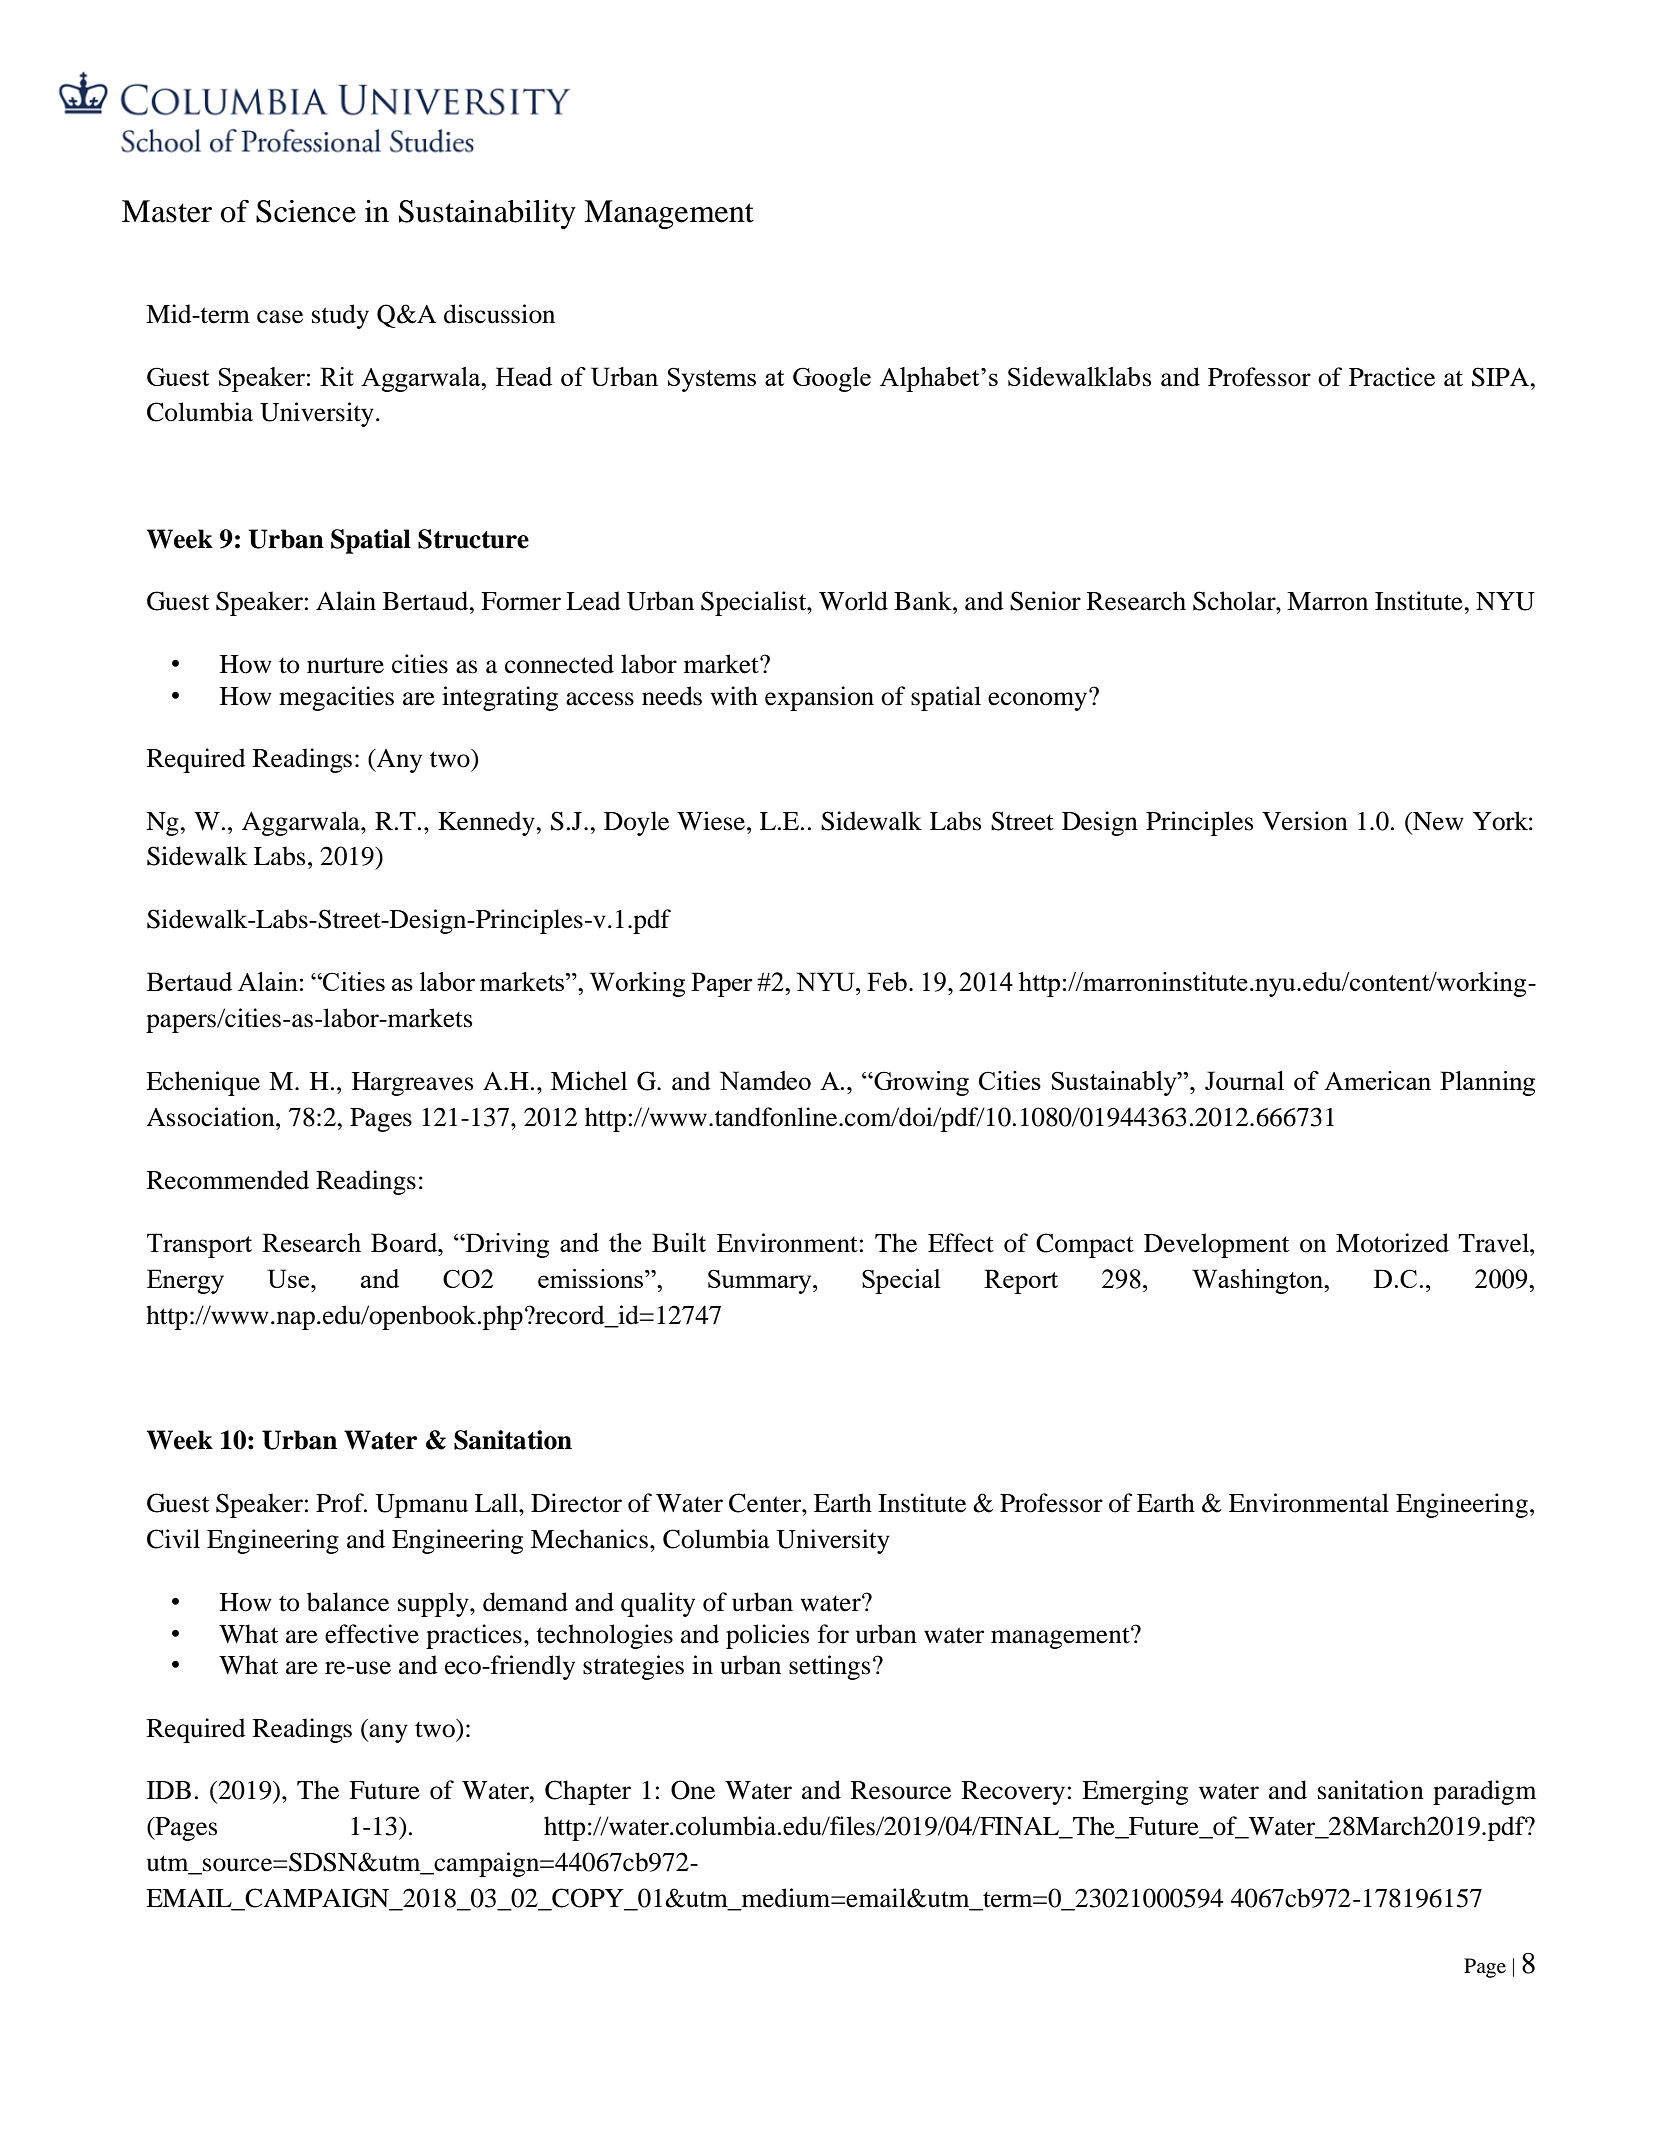  What do you see at coordinates (1377, 1080) in the image?
I see `American` at bounding box center [1377, 1080].
